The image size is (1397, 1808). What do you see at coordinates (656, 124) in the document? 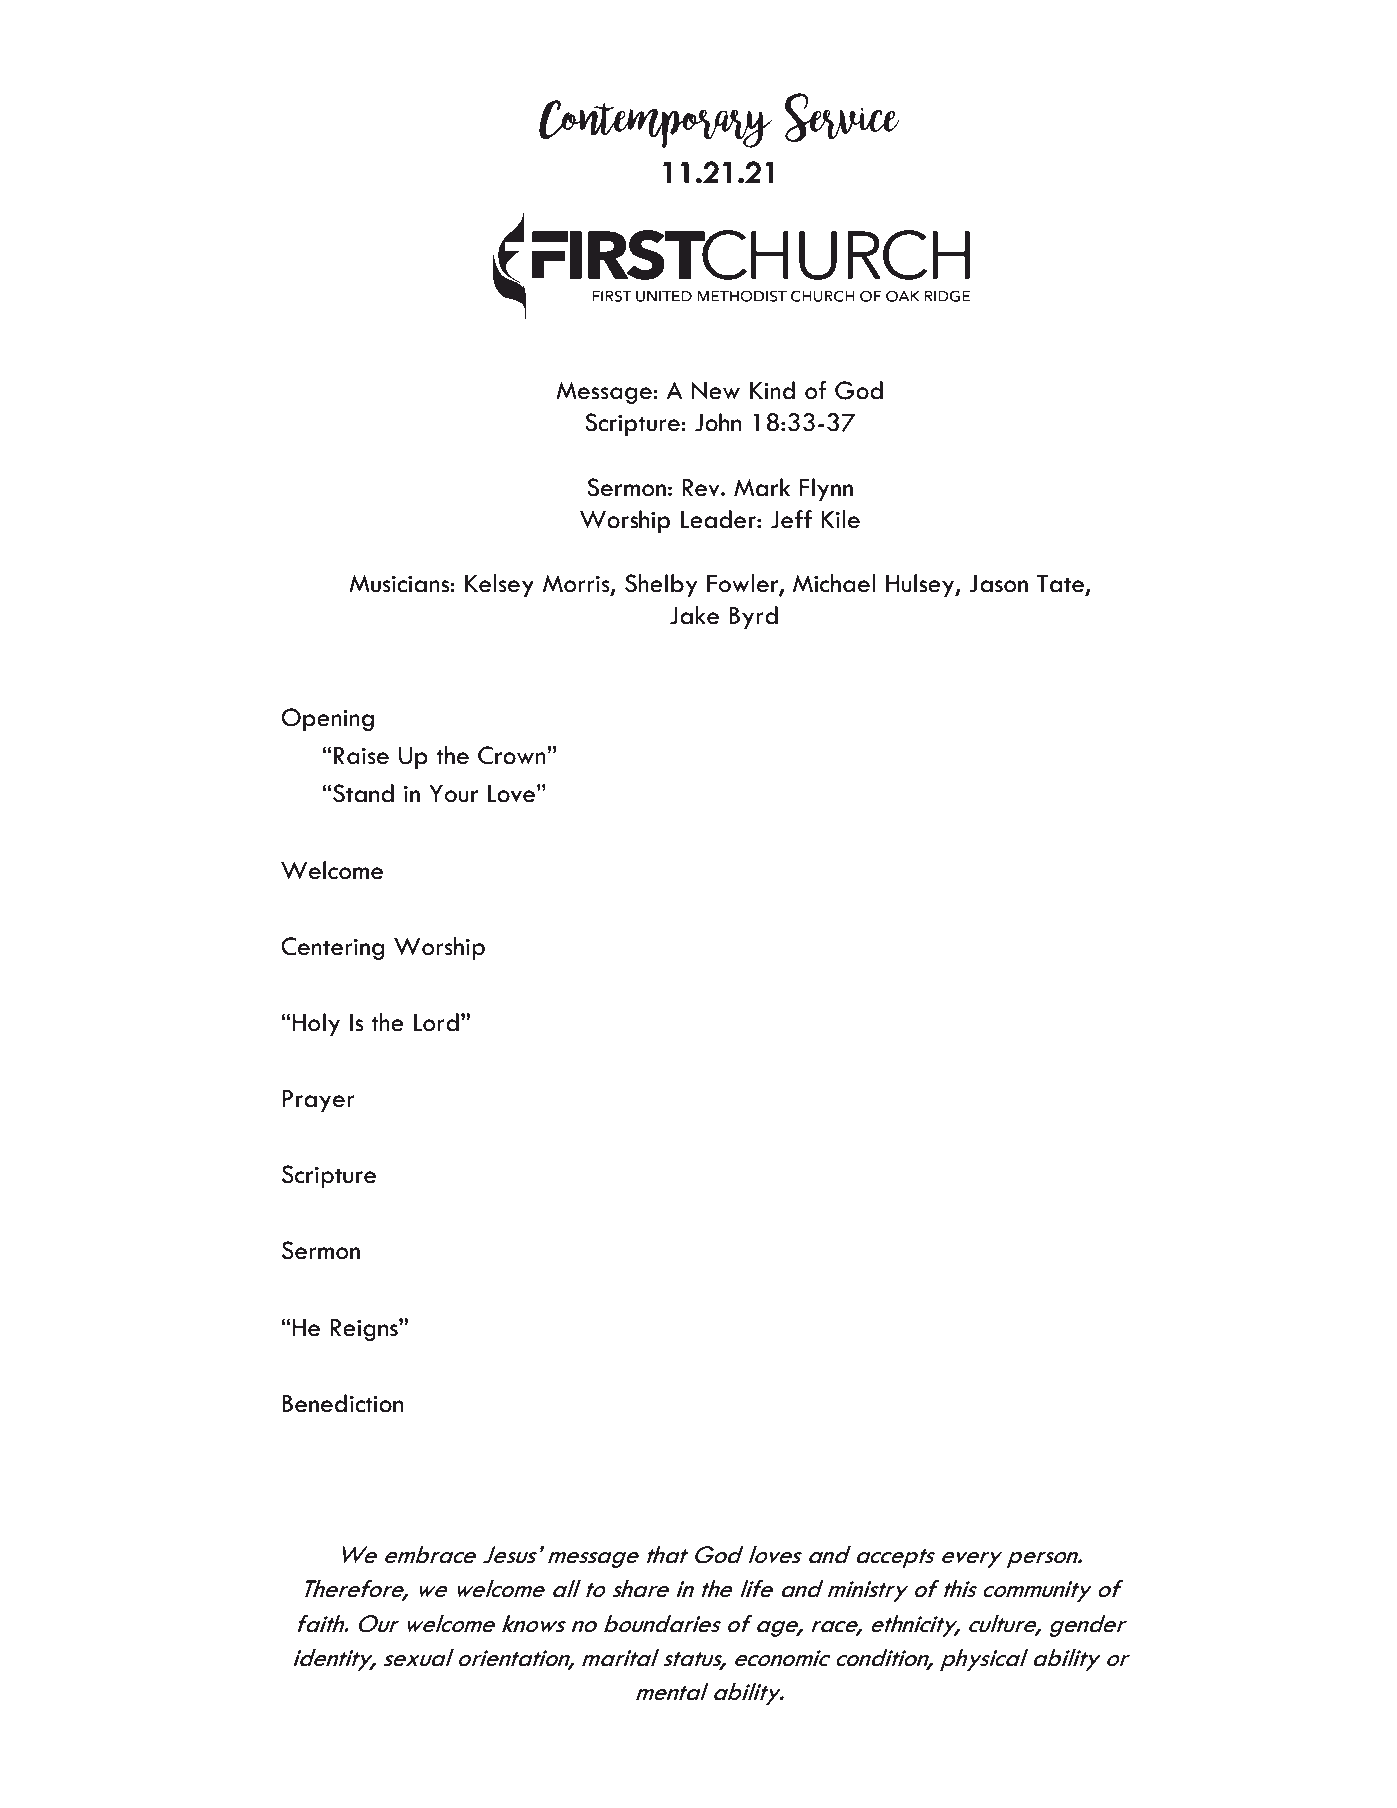
I see `Contemporary` at bounding box center [656, 124].
